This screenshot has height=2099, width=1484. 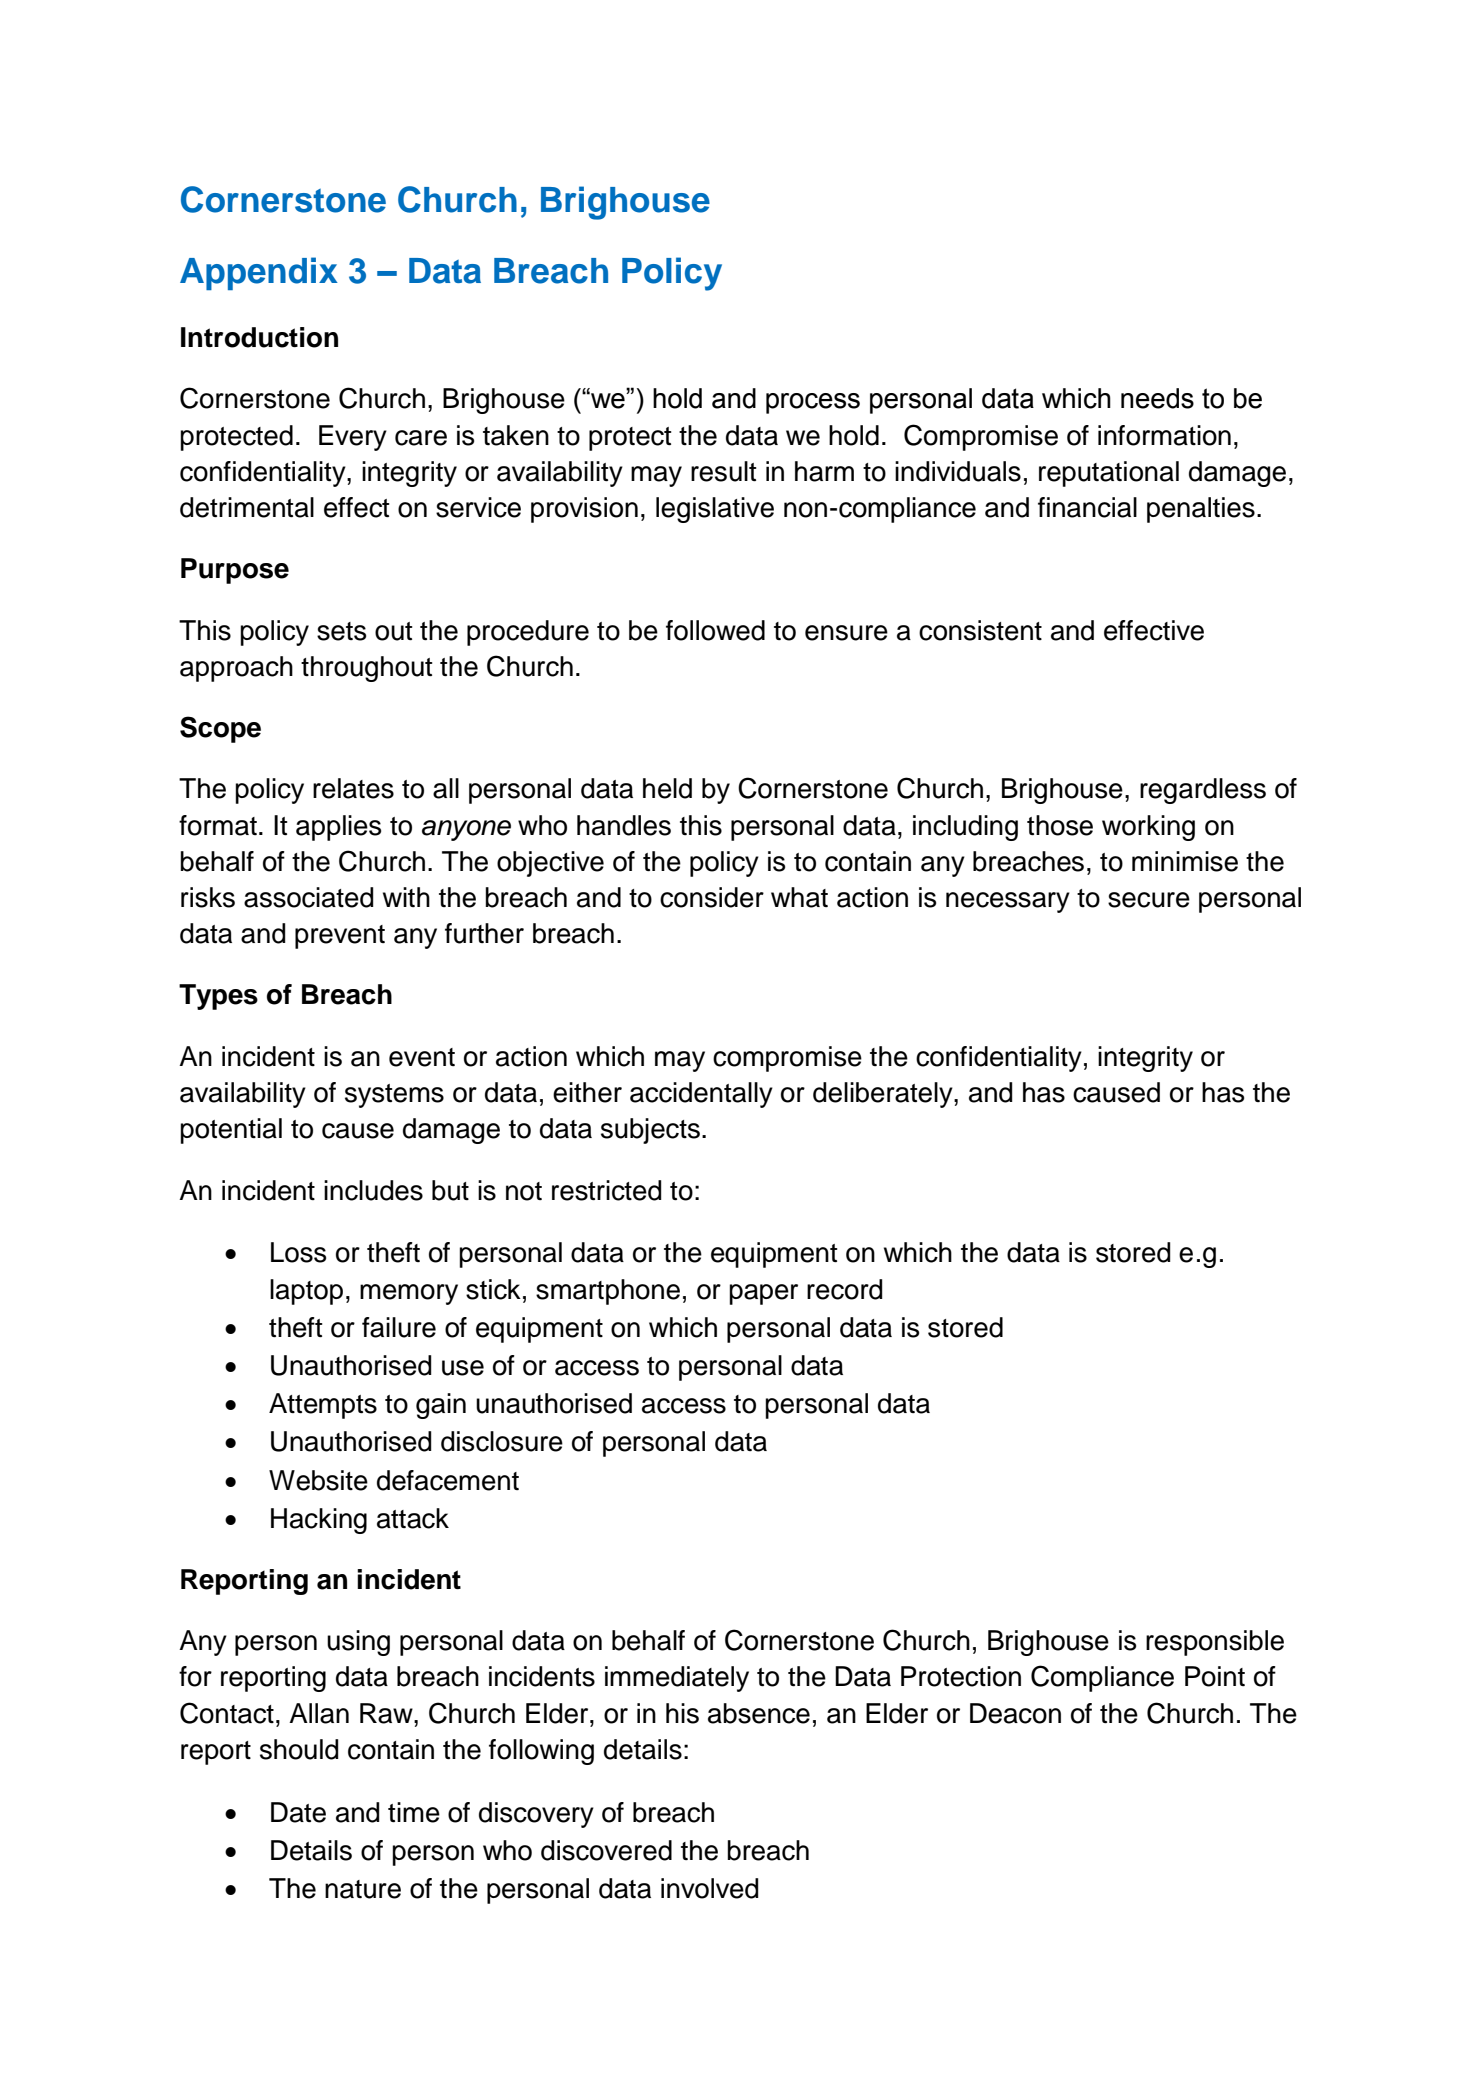 I want to click on involved, so click(x=709, y=1888).
